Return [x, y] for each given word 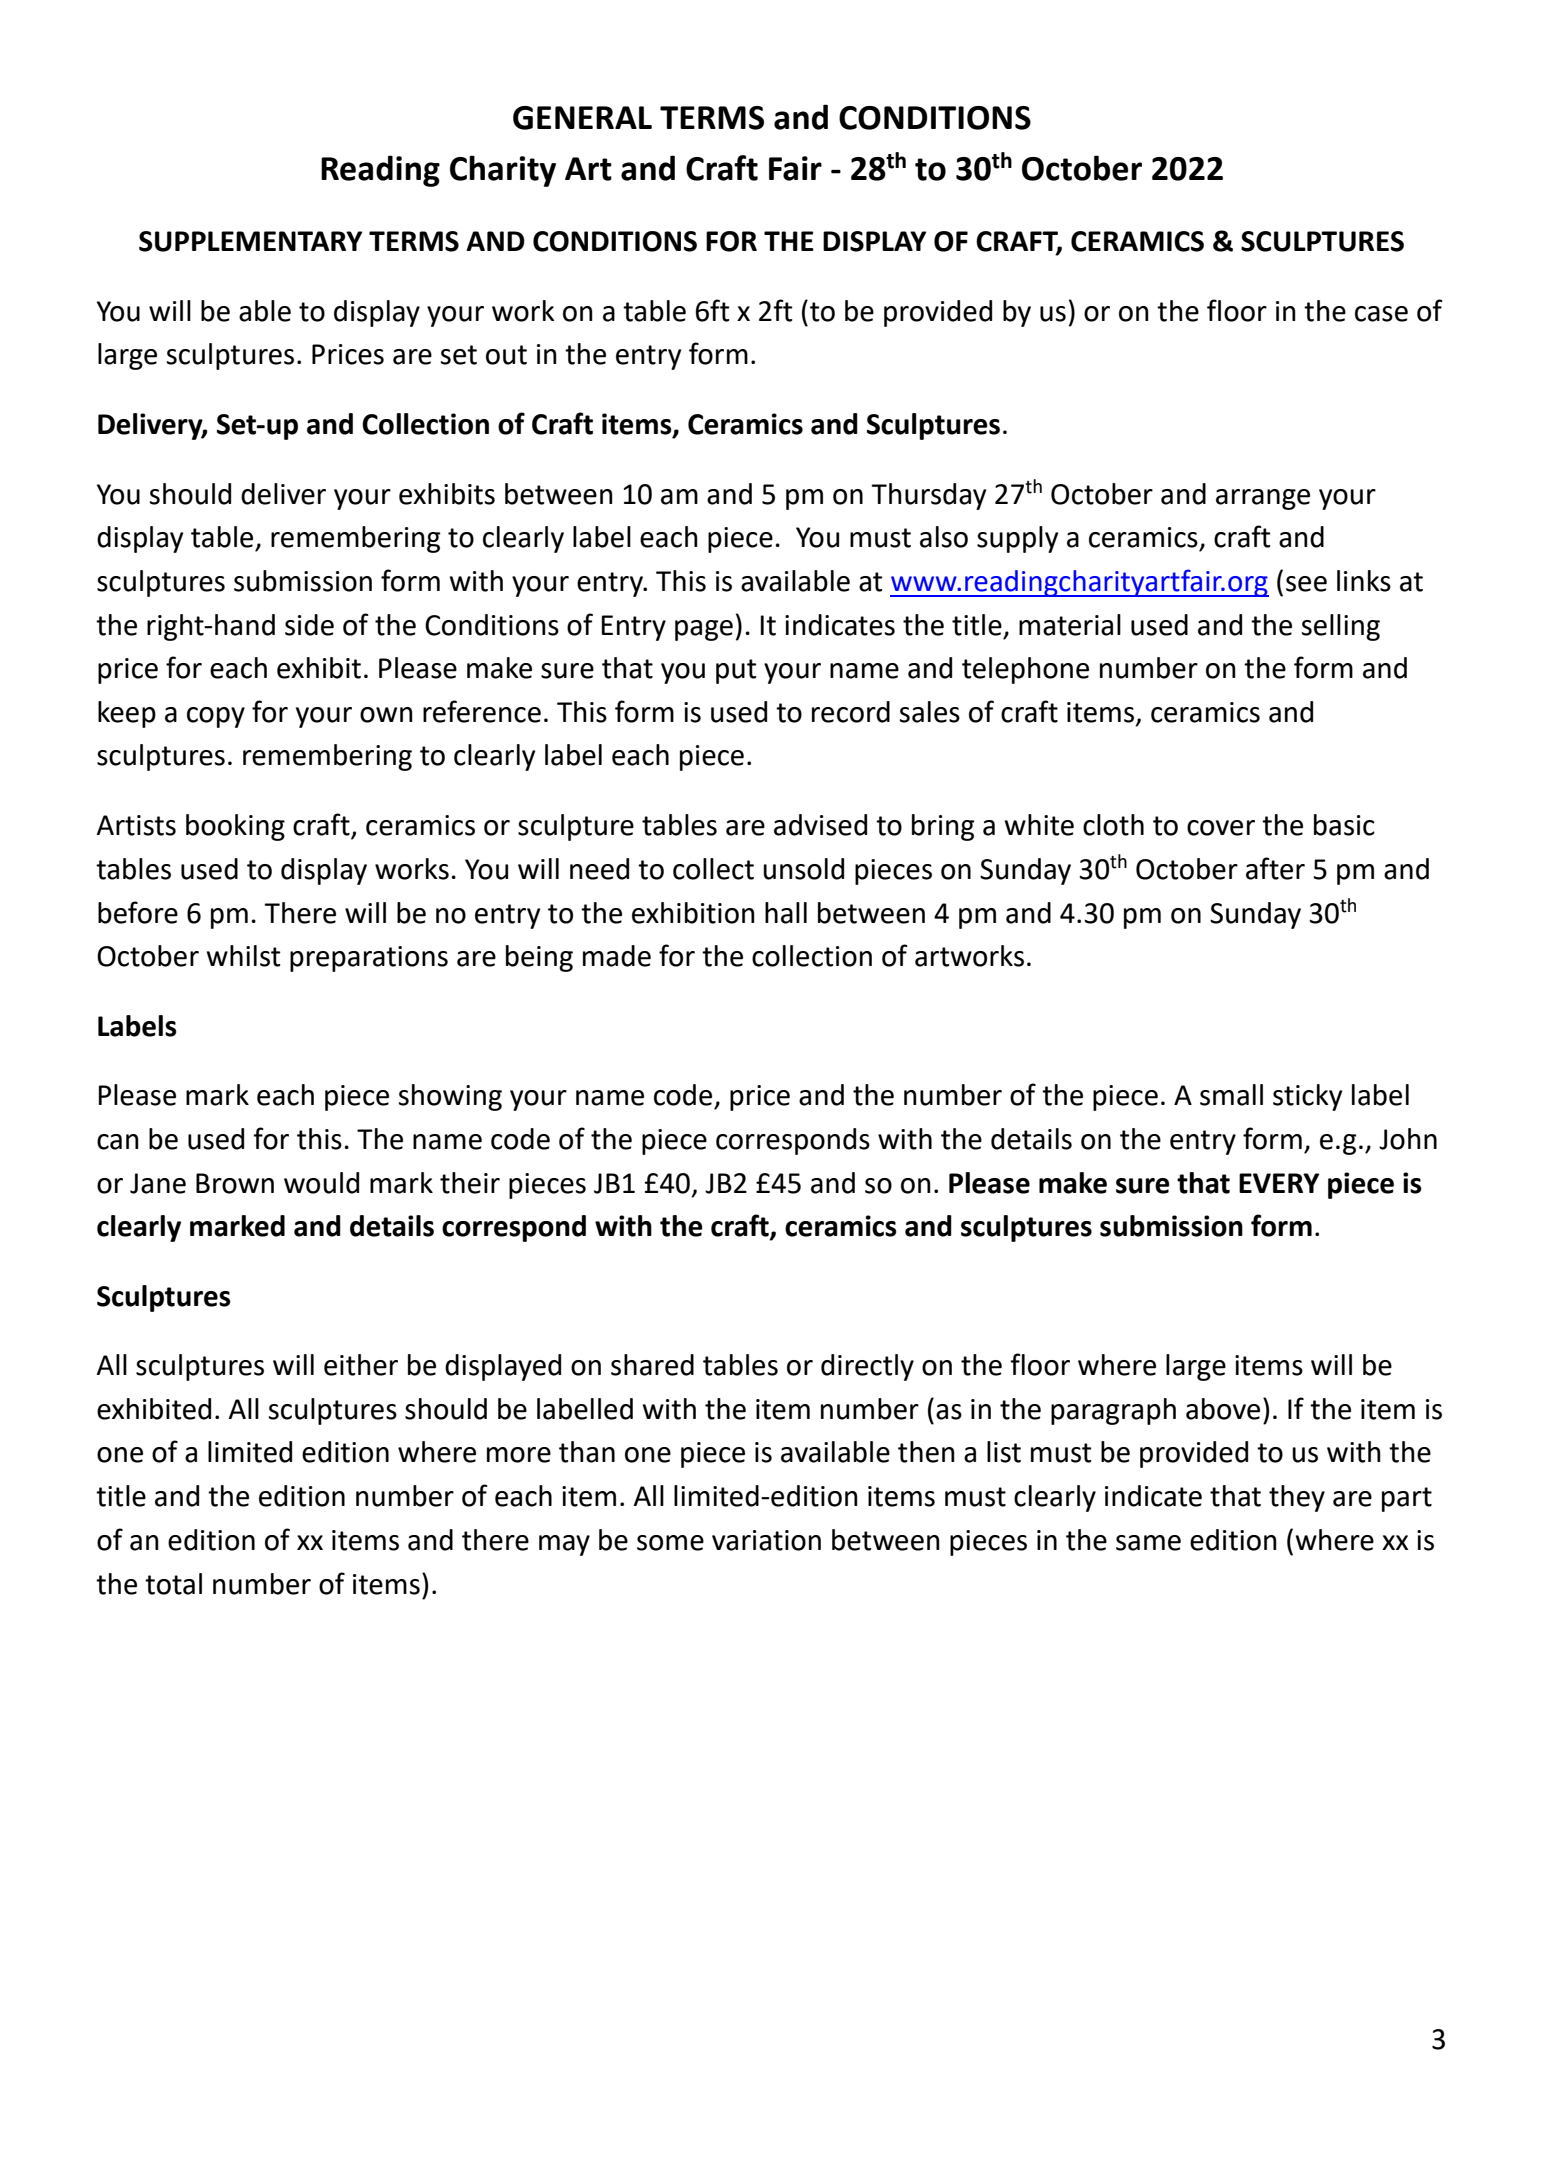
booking [235, 827]
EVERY [1279, 1183]
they [1297, 1498]
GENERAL [582, 118]
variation [766, 1540]
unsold [803, 869]
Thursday [928, 496]
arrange [1263, 499]
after [1275, 868]
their [470, 1183]
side [309, 625]
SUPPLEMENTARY [250, 241]
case [1381, 314]
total [173, 1584]
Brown [235, 1183]
